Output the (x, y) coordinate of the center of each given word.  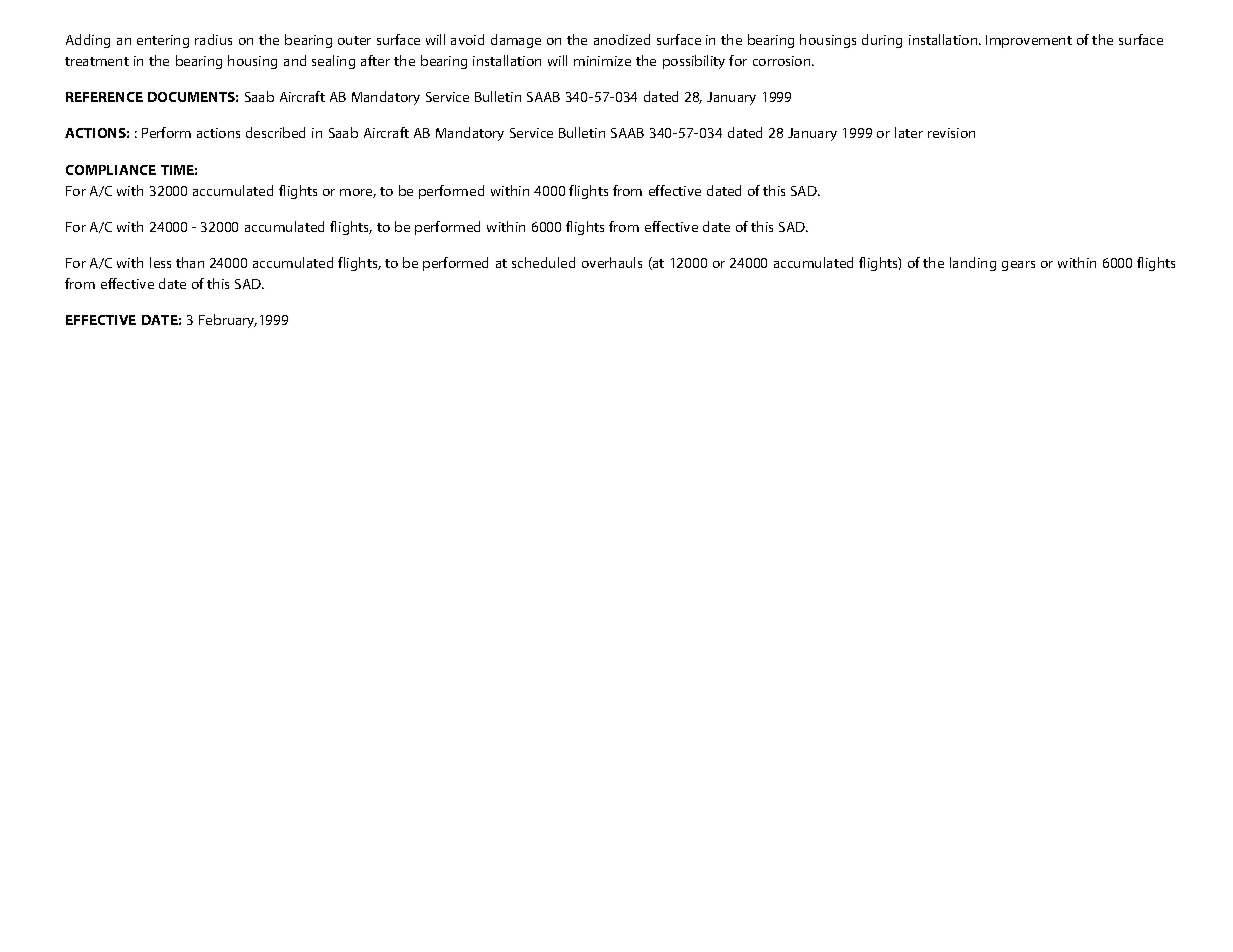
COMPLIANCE (111, 170)
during (882, 41)
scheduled (543, 262)
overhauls (612, 262)
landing (973, 264)
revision (951, 133)
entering (163, 41)
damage (516, 41)
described (275, 132)
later (909, 132)
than (190, 262)
